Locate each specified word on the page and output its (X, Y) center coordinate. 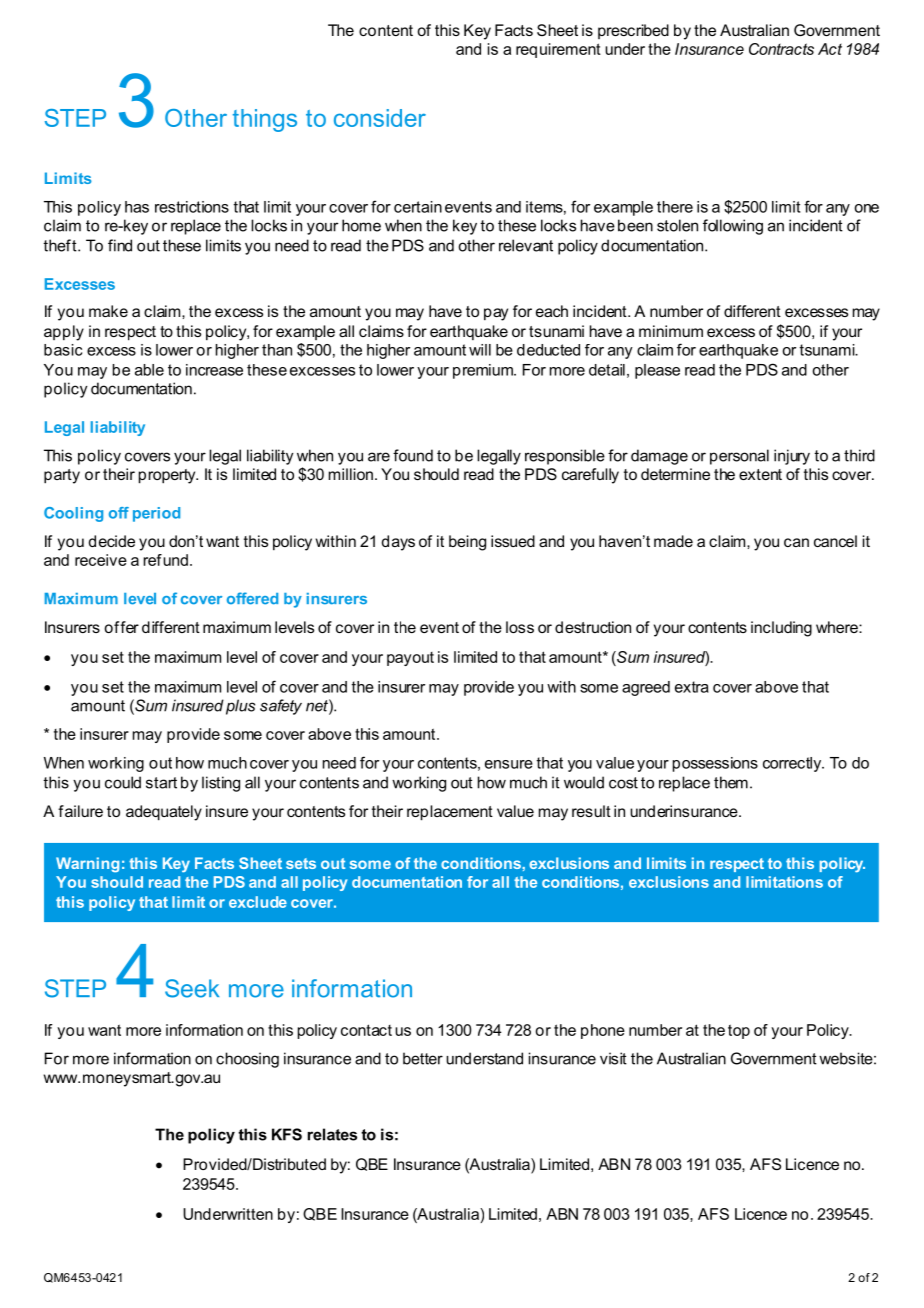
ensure (509, 764)
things (265, 120)
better (423, 1058)
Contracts (781, 49)
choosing (247, 1060)
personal (739, 457)
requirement (558, 50)
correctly (793, 764)
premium (484, 371)
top (739, 1031)
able (149, 370)
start (161, 783)
